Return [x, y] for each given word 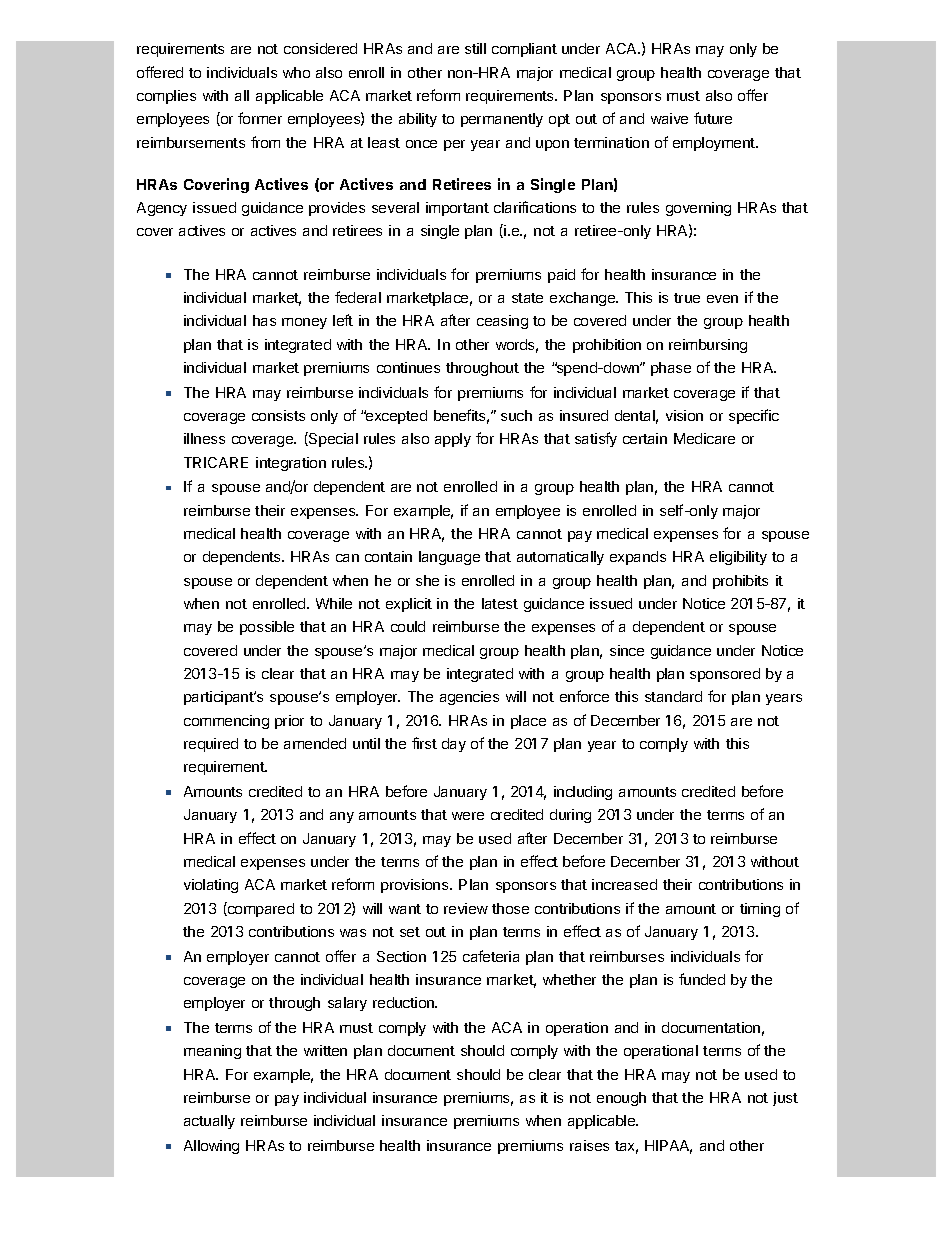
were [468, 816]
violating [211, 886]
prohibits [740, 582]
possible [267, 628]
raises [589, 1145]
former [260, 118]
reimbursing [708, 346]
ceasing [502, 322]
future [713, 118]
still [475, 48]
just [785, 1099]
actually [209, 1122]
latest [500, 603]
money [304, 323]
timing [760, 910]
